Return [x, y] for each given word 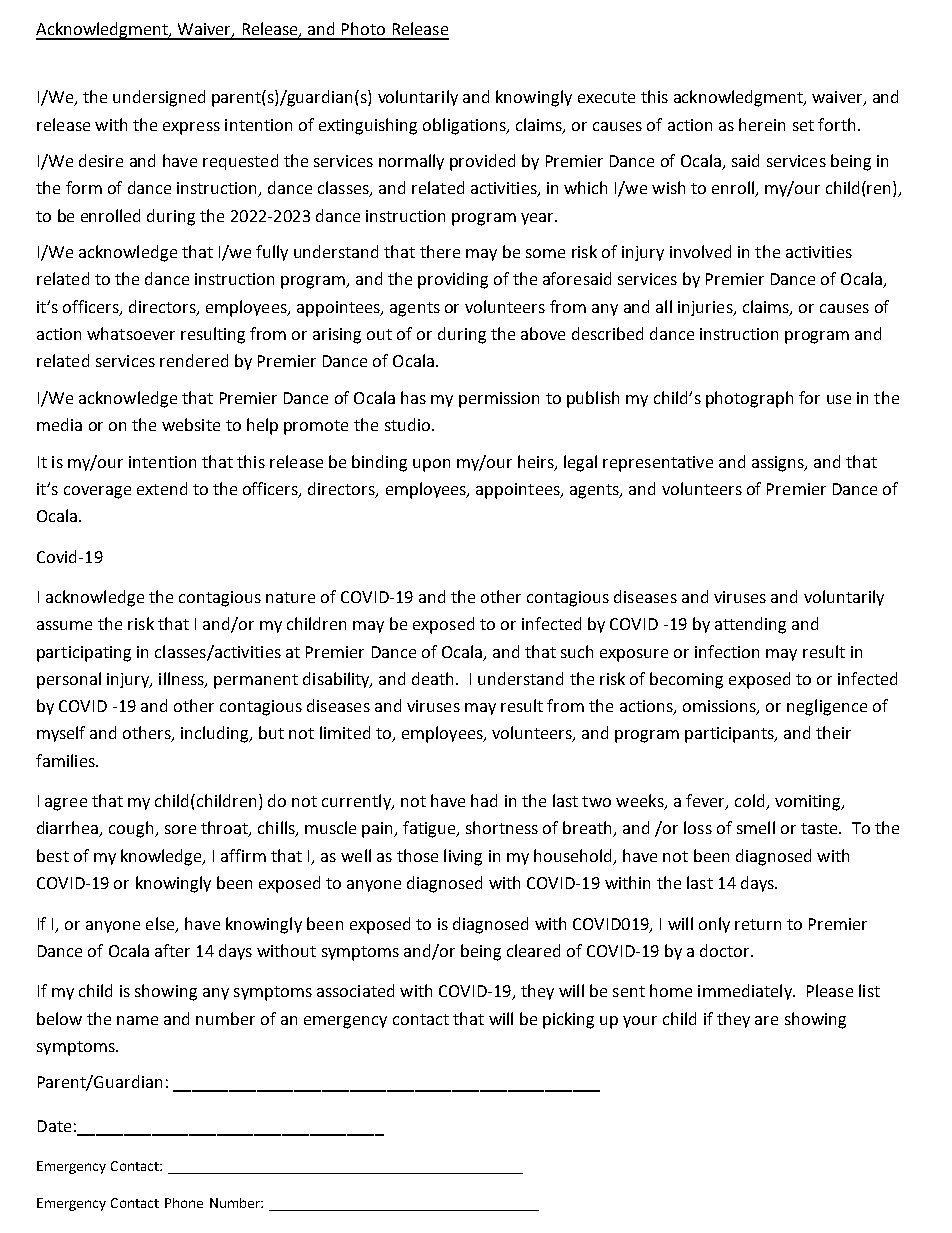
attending [750, 625]
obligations [465, 126]
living [463, 857]
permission [499, 400]
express [191, 128]
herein [762, 124]
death [434, 678]
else [161, 924]
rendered [194, 360]
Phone [184, 1203]
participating [84, 654]
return [758, 924]
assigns [779, 464]
